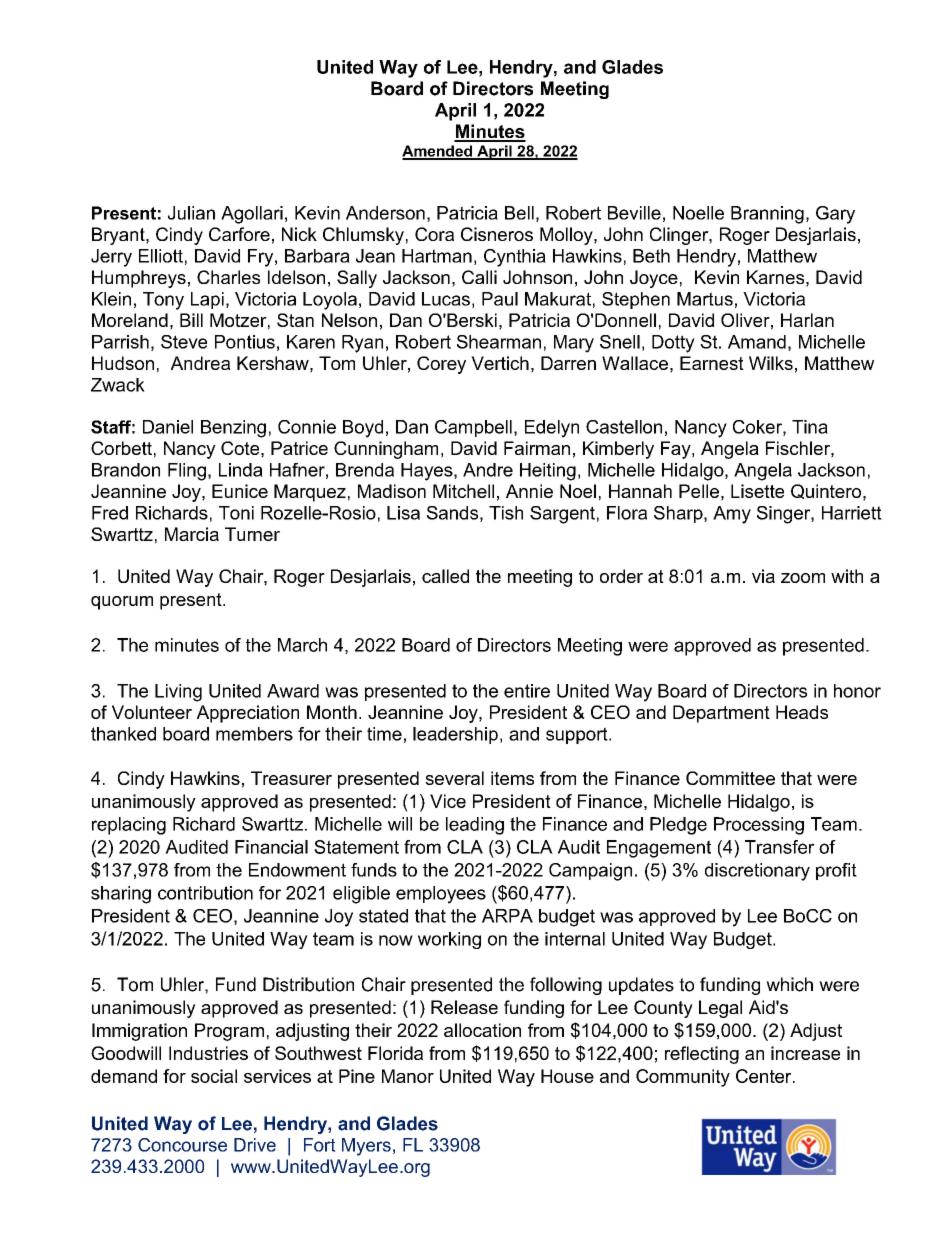  What do you see at coordinates (475, 826) in the screenshot?
I see `leading` at bounding box center [475, 826].
